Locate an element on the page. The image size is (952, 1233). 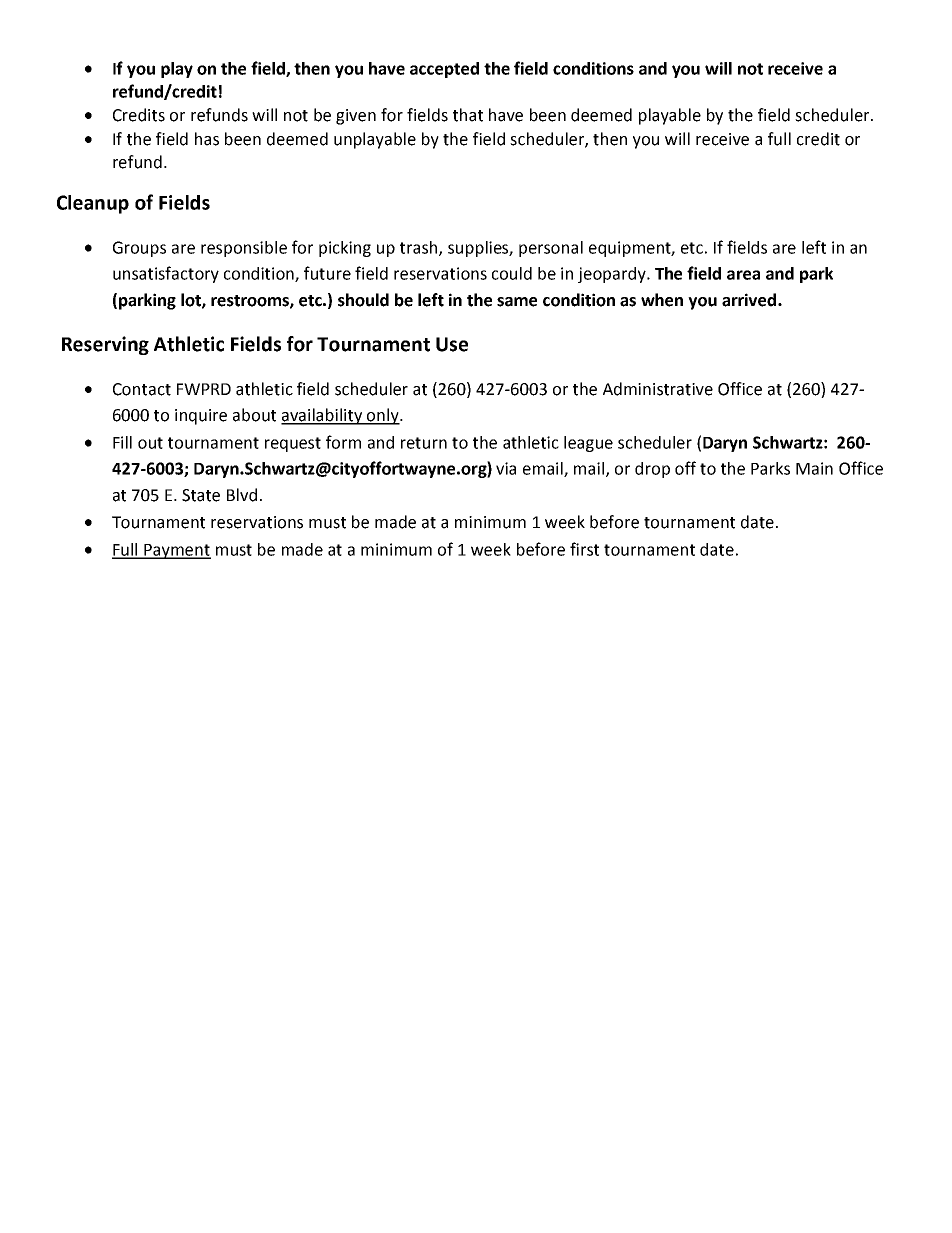
that is located at coordinates (468, 115).
